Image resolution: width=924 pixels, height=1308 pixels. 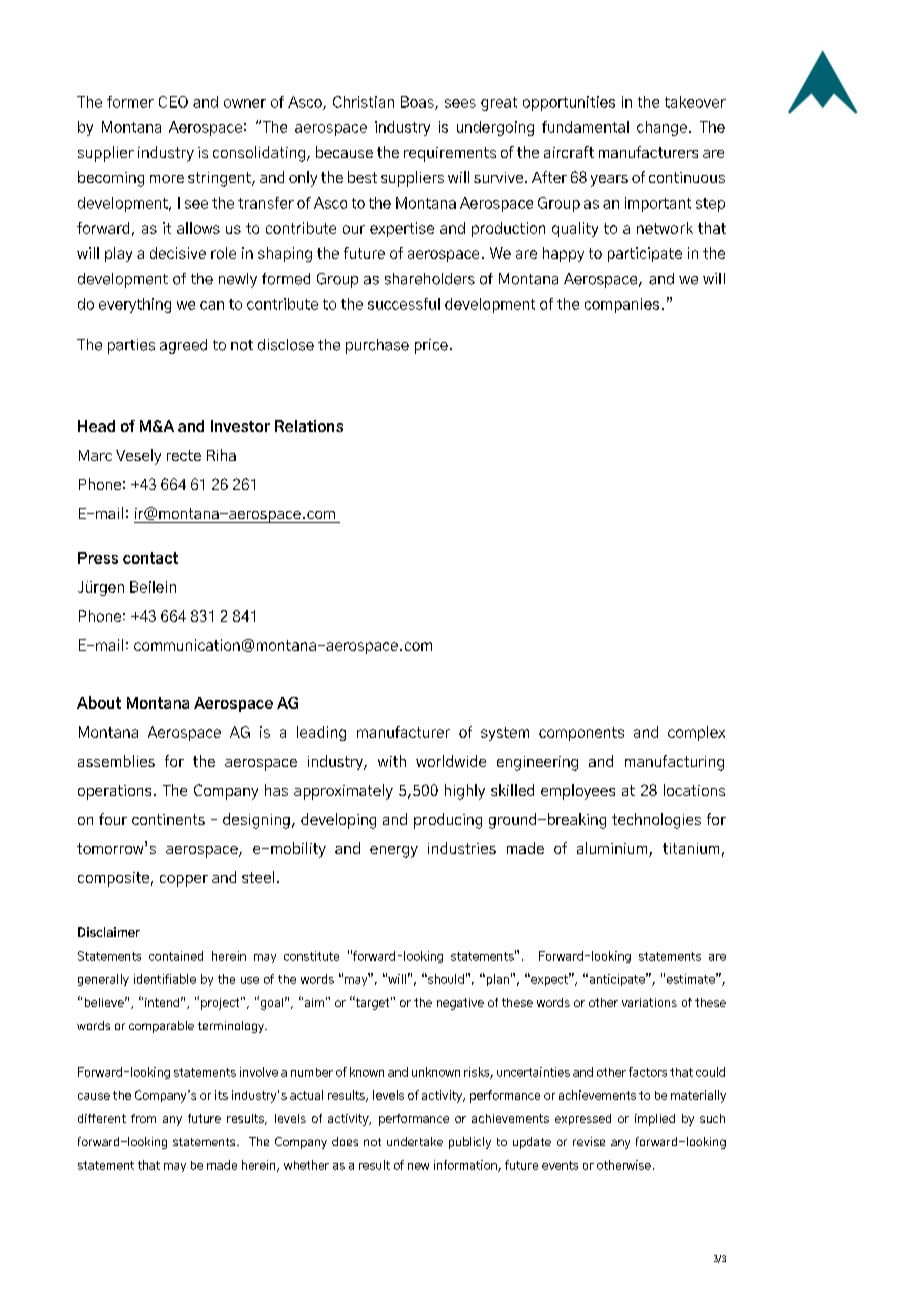 What do you see at coordinates (662, 128) in the image?
I see `change` at bounding box center [662, 128].
